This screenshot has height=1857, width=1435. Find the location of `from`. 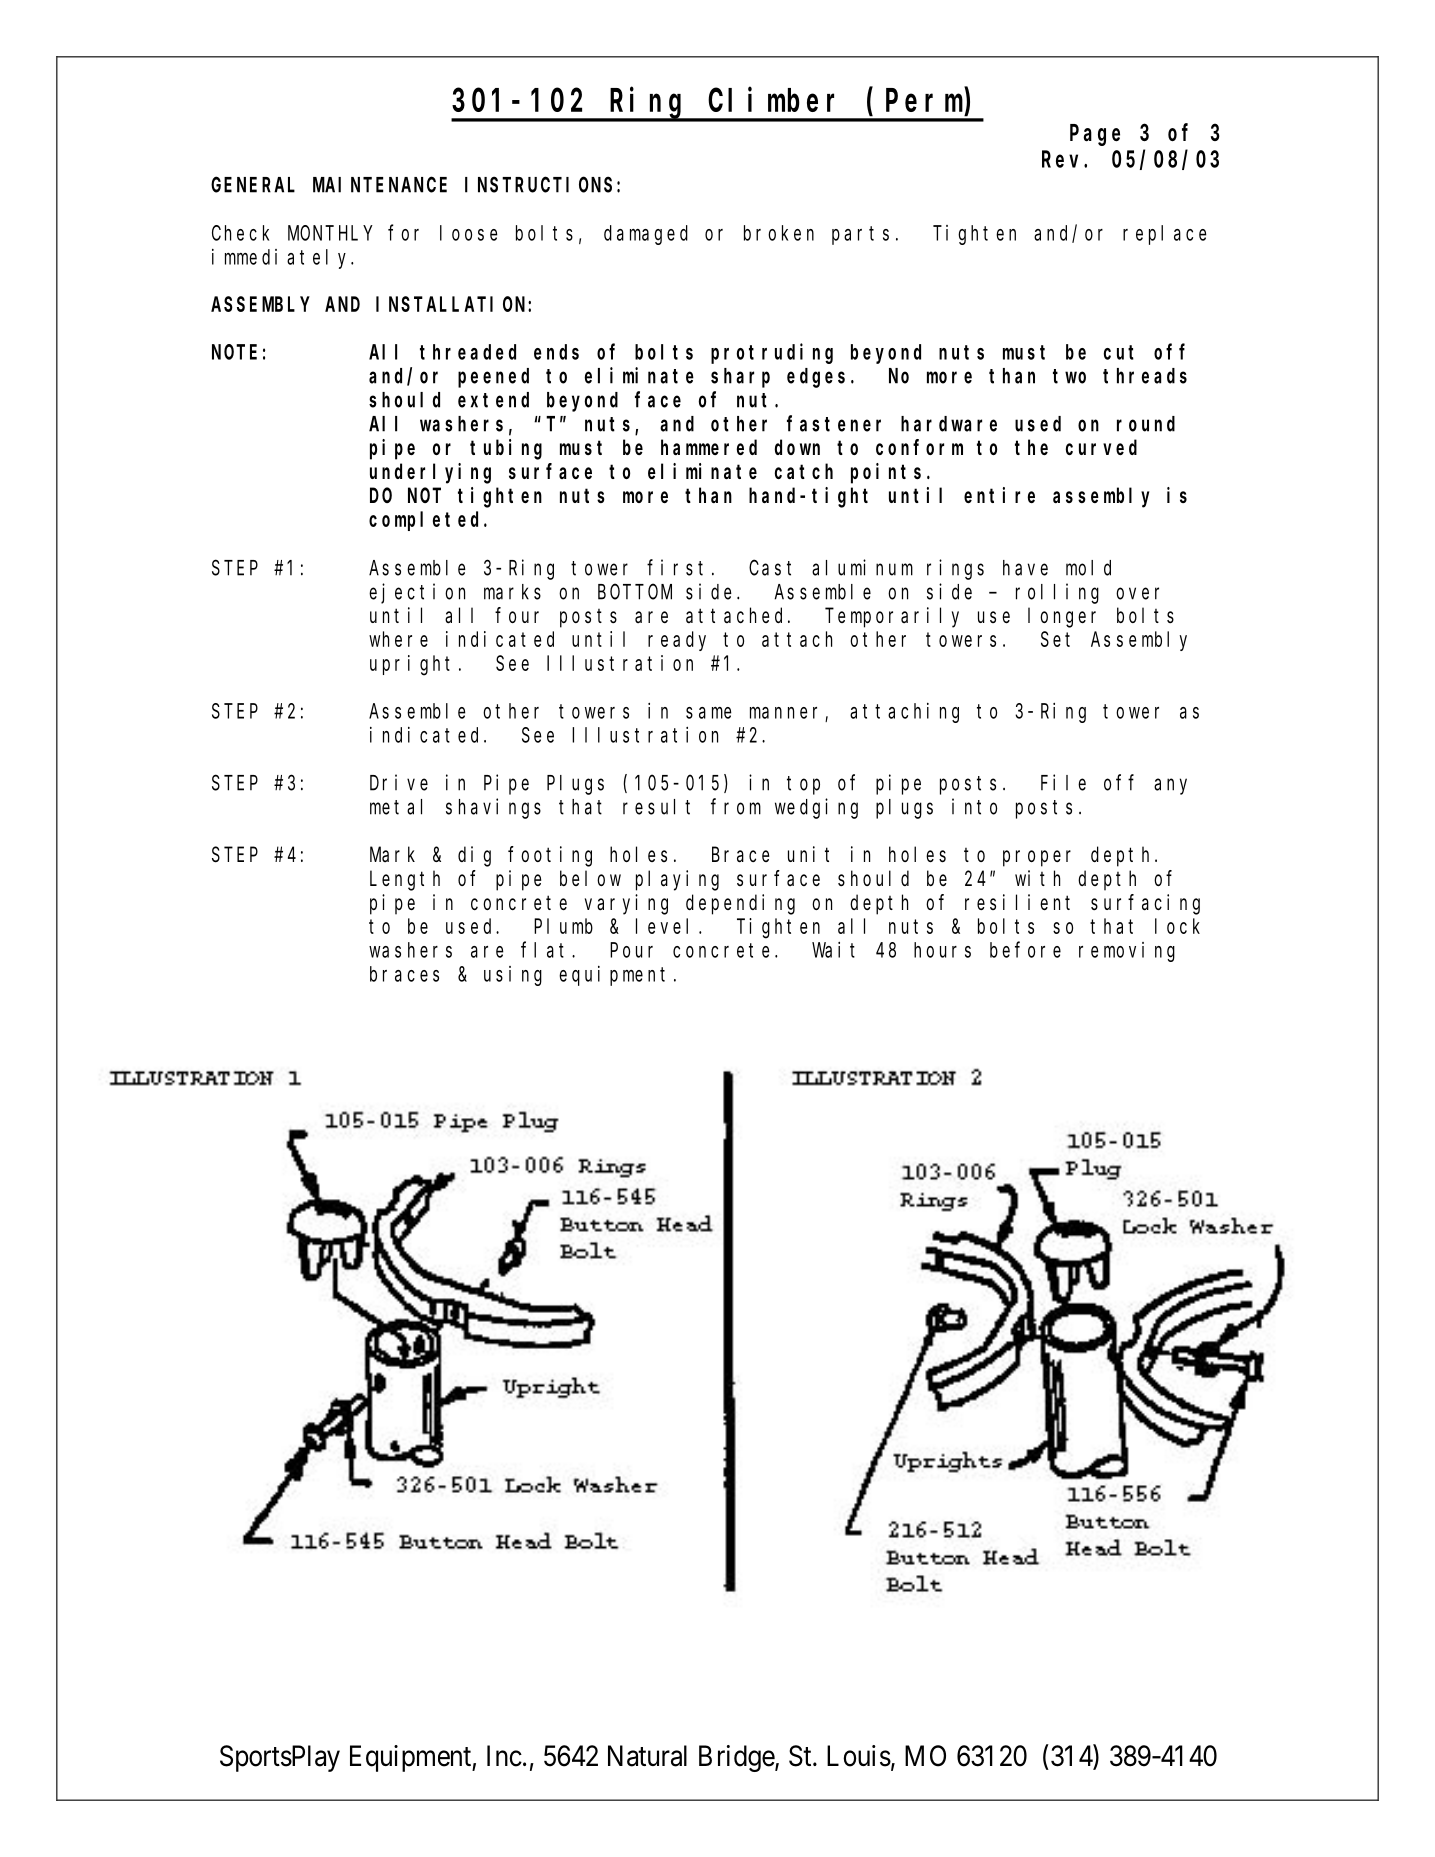

from is located at coordinates (736, 807).
